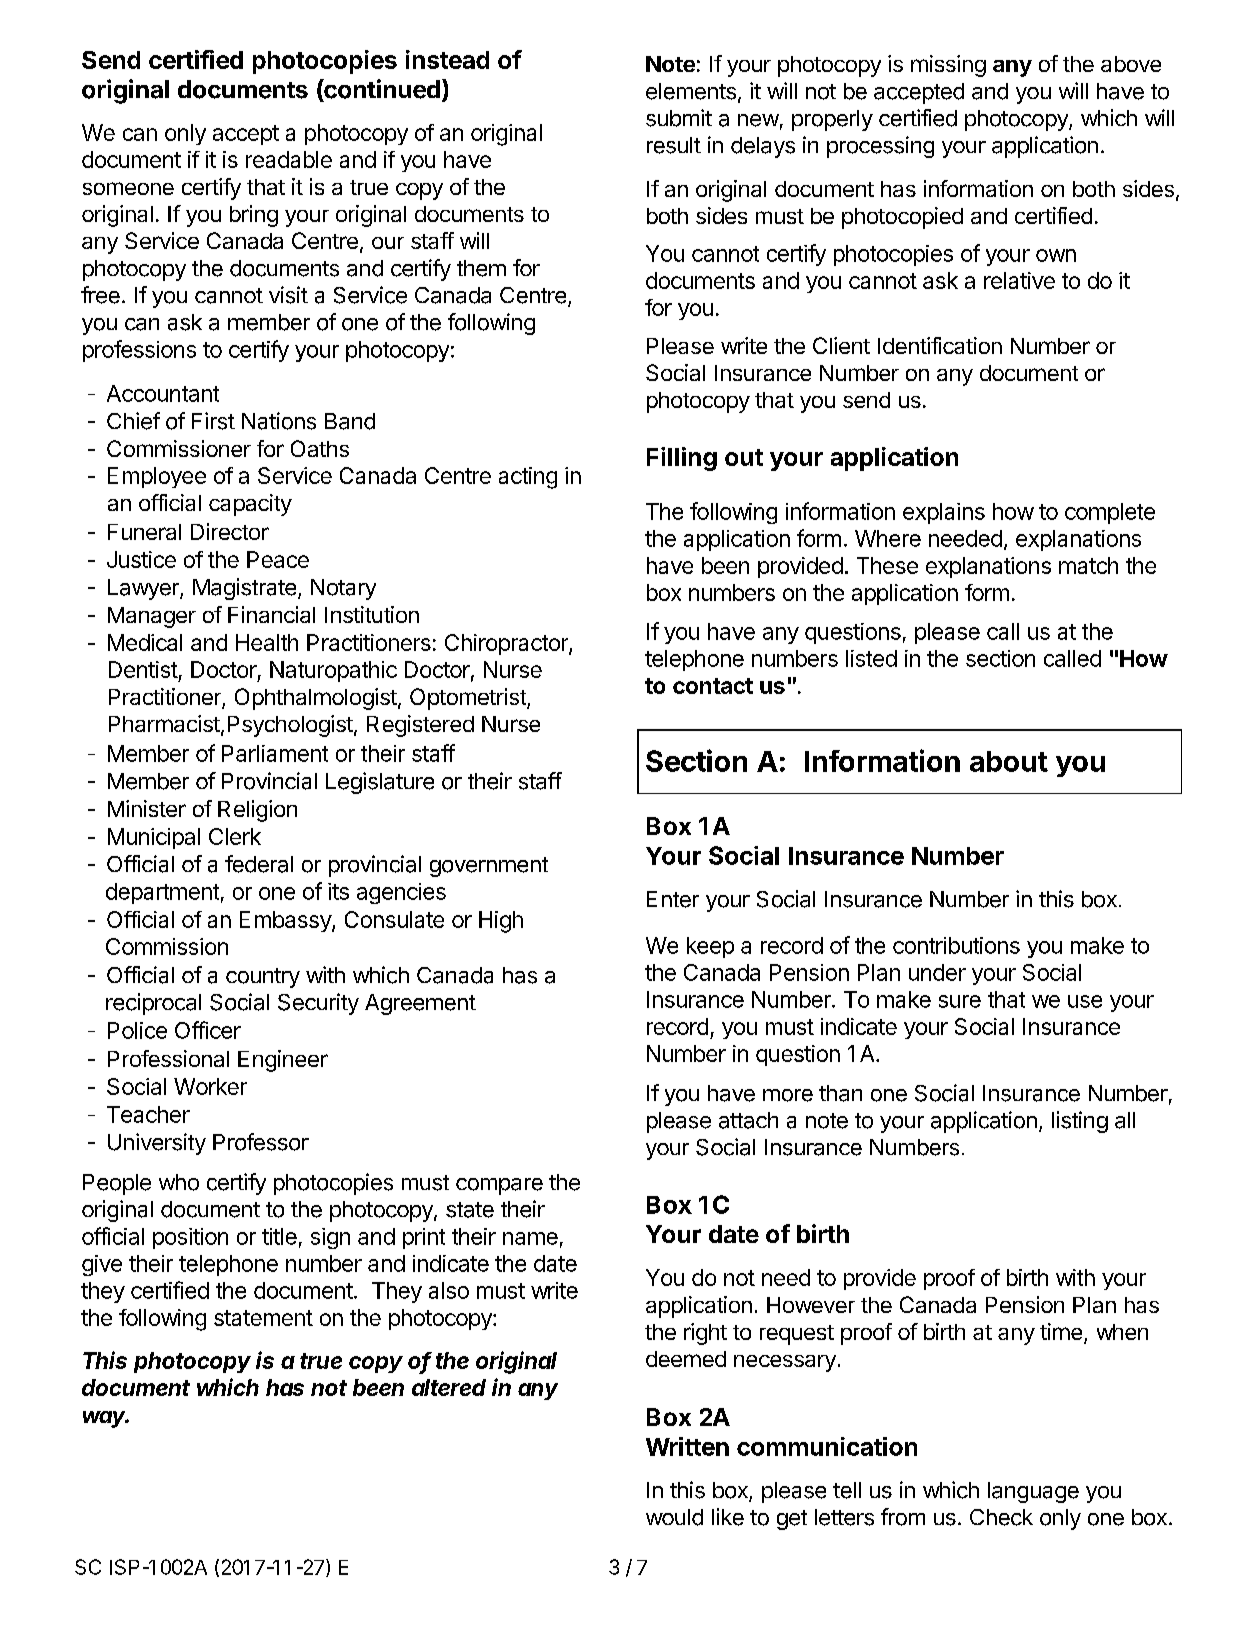 The height and width of the document is (1625, 1256). What do you see at coordinates (679, 118) in the document?
I see `submit` at bounding box center [679, 118].
